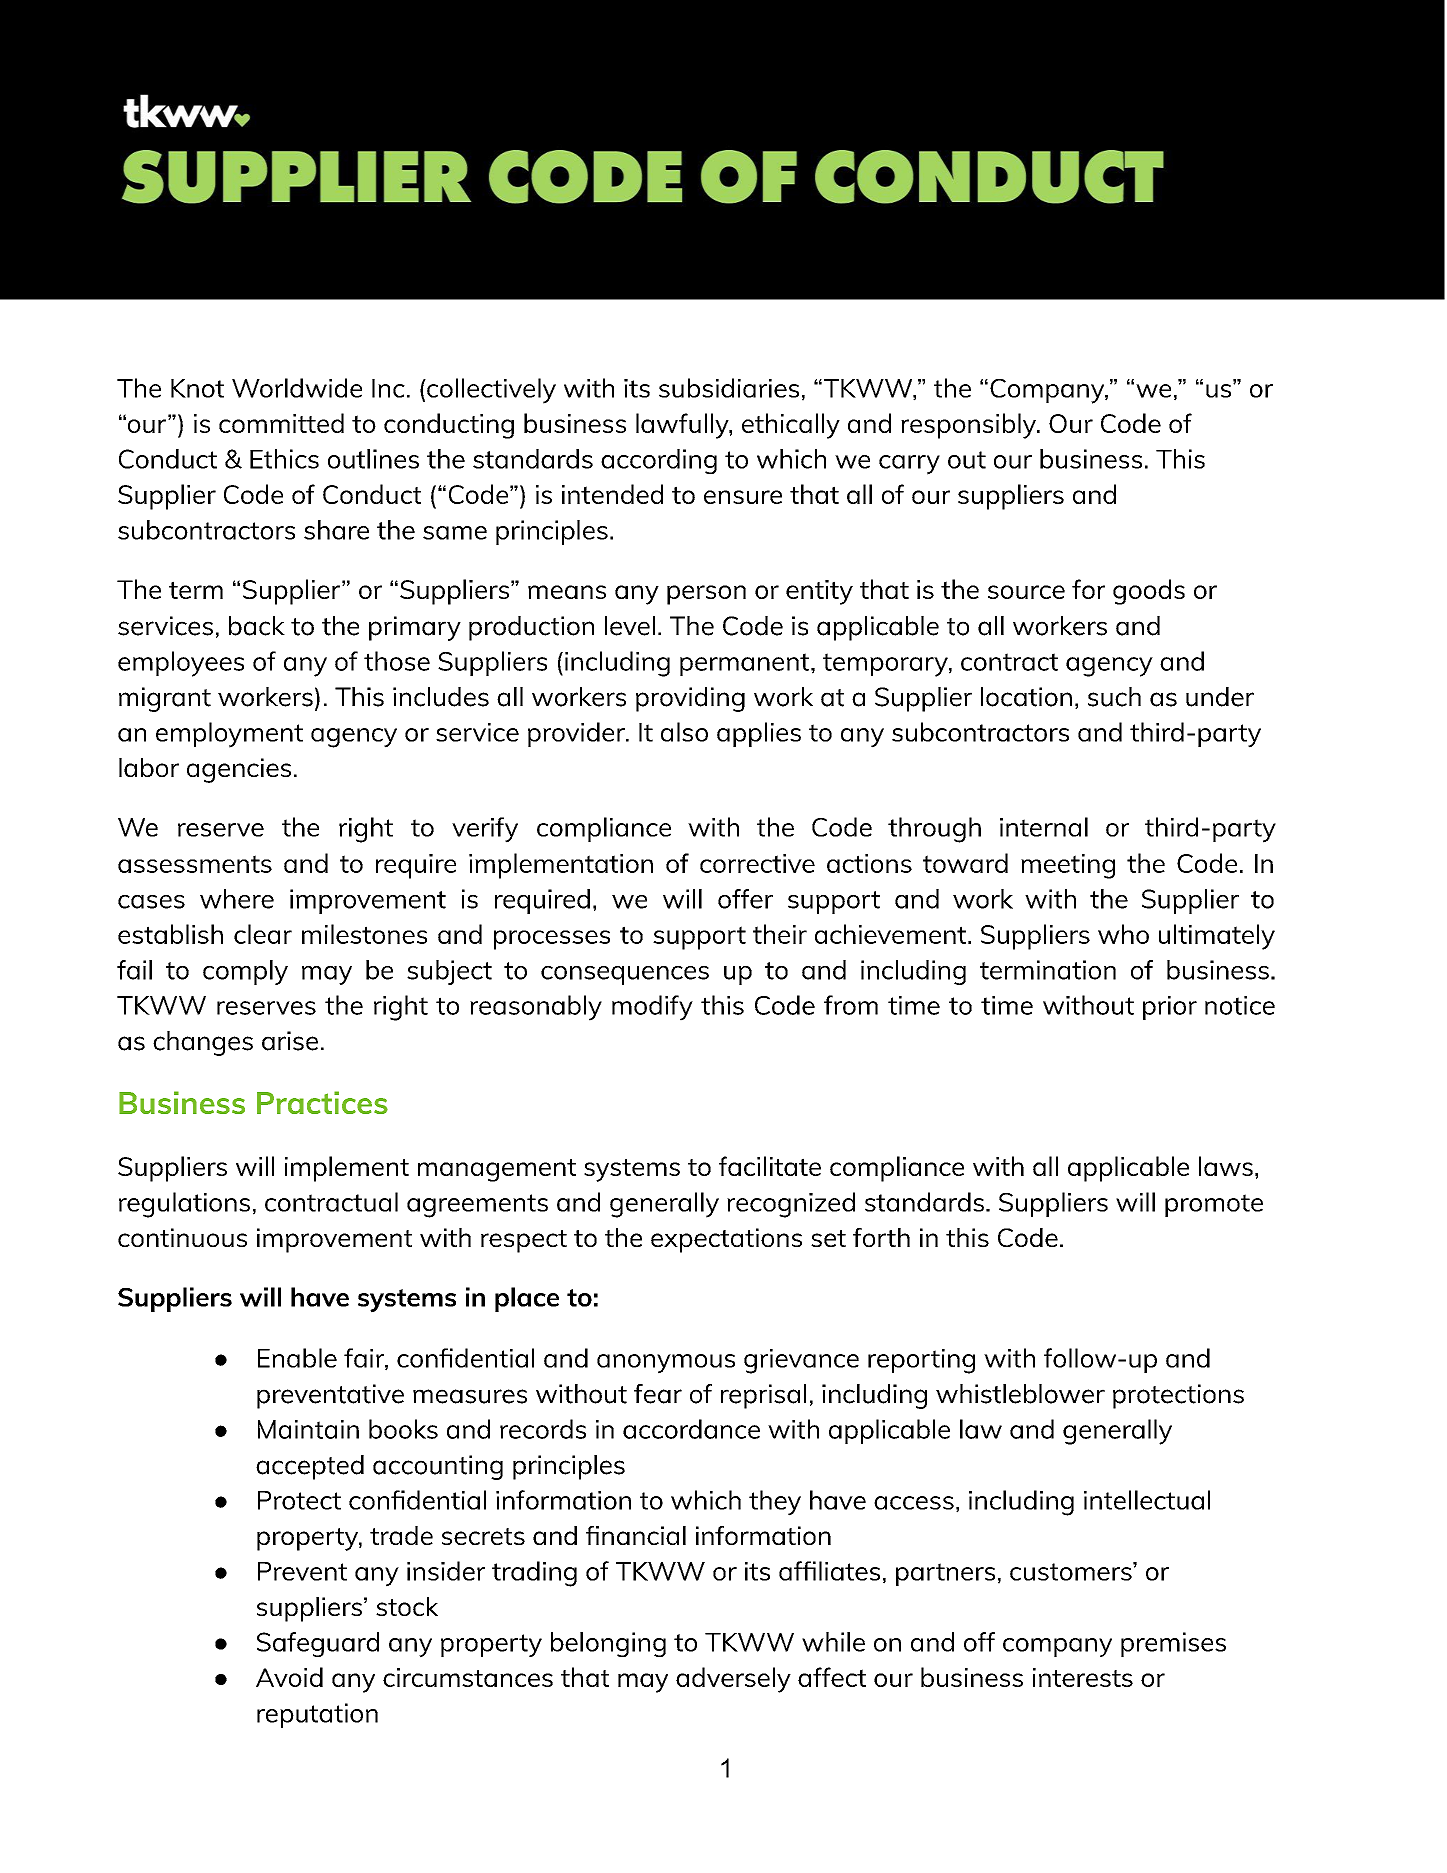  What do you see at coordinates (659, 461) in the document?
I see `according` at bounding box center [659, 461].
